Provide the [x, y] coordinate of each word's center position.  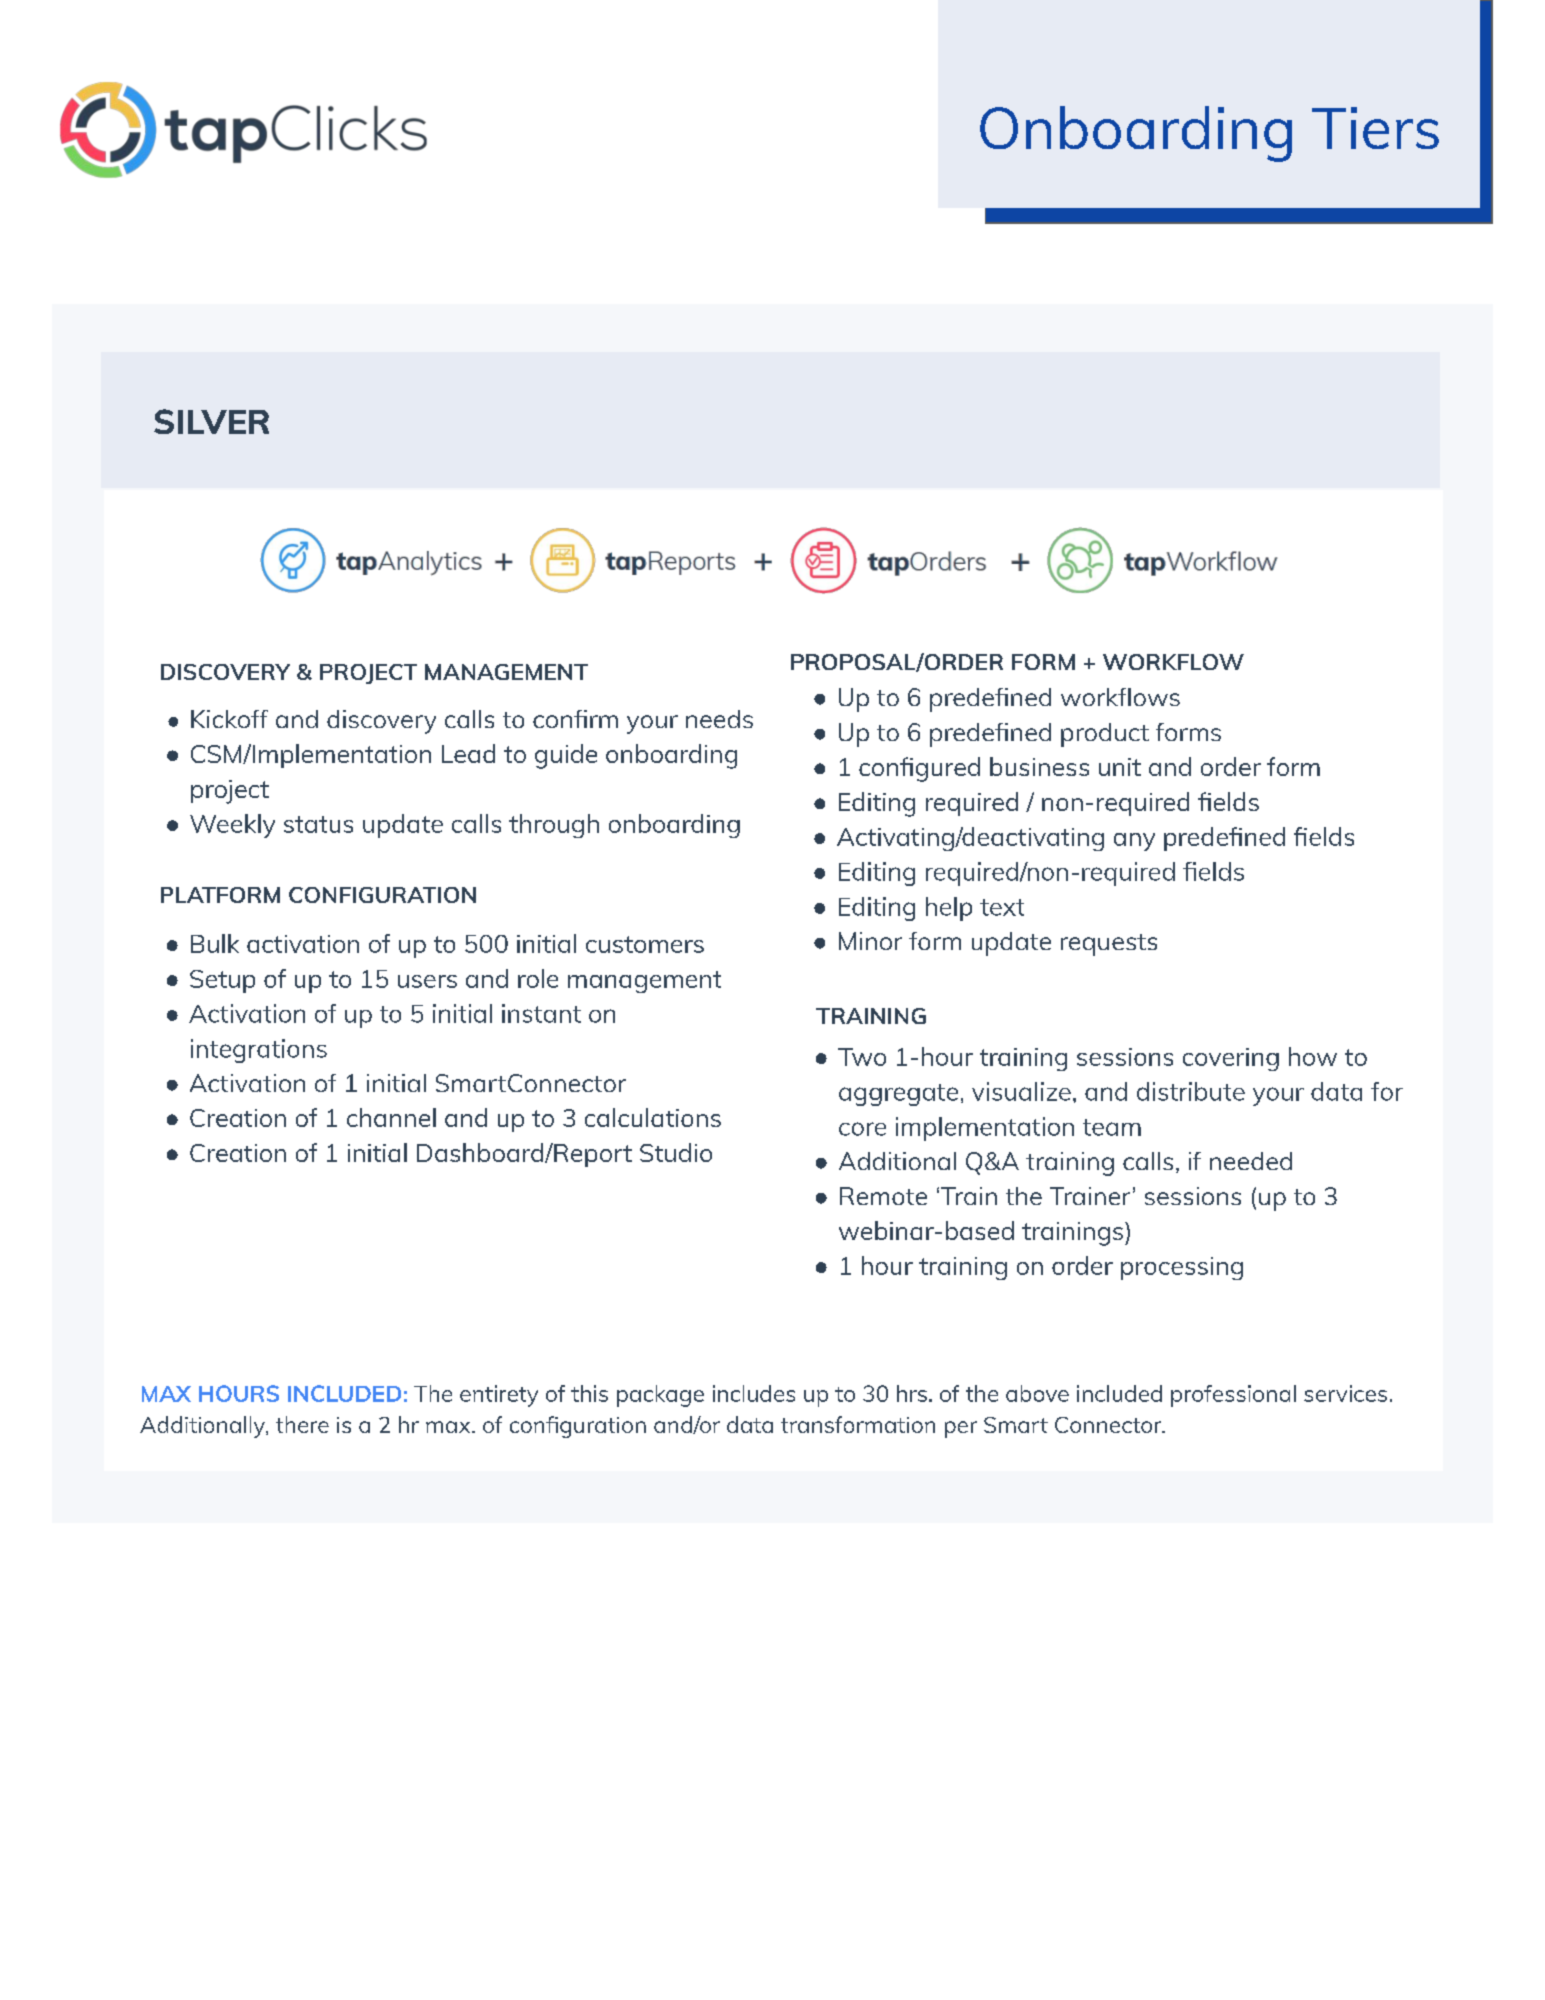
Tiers [1375, 128]
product [1105, 735]
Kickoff [229, 719]
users [427, 981]
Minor [870, 941]
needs [719, 719]
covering [1231, 1059]
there [302, 1424]
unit [1120, 767]
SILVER [211, 421]
